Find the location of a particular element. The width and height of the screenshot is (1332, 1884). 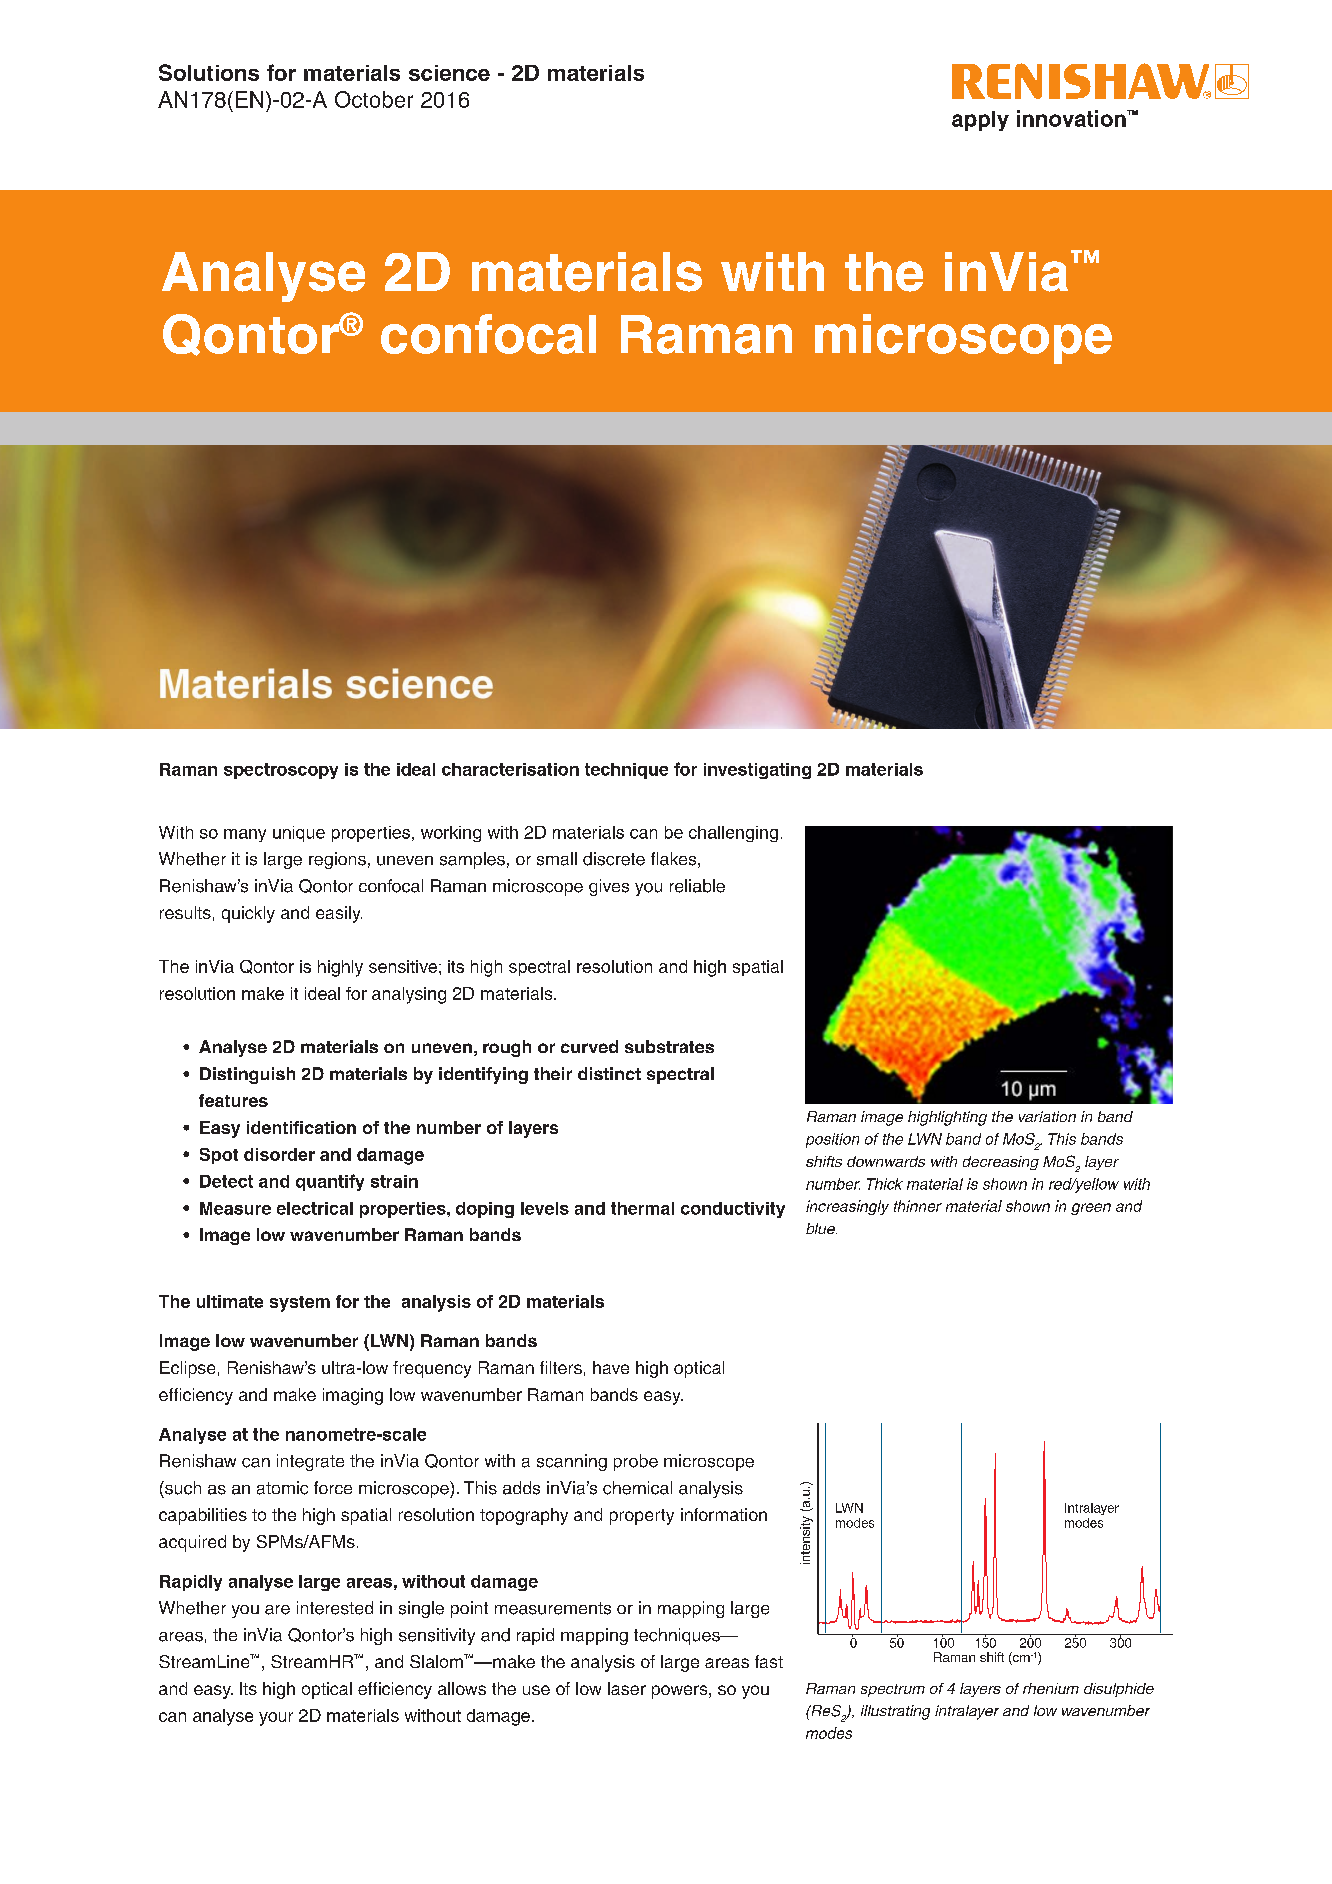

reliable is located at coordinates (697, 886).
